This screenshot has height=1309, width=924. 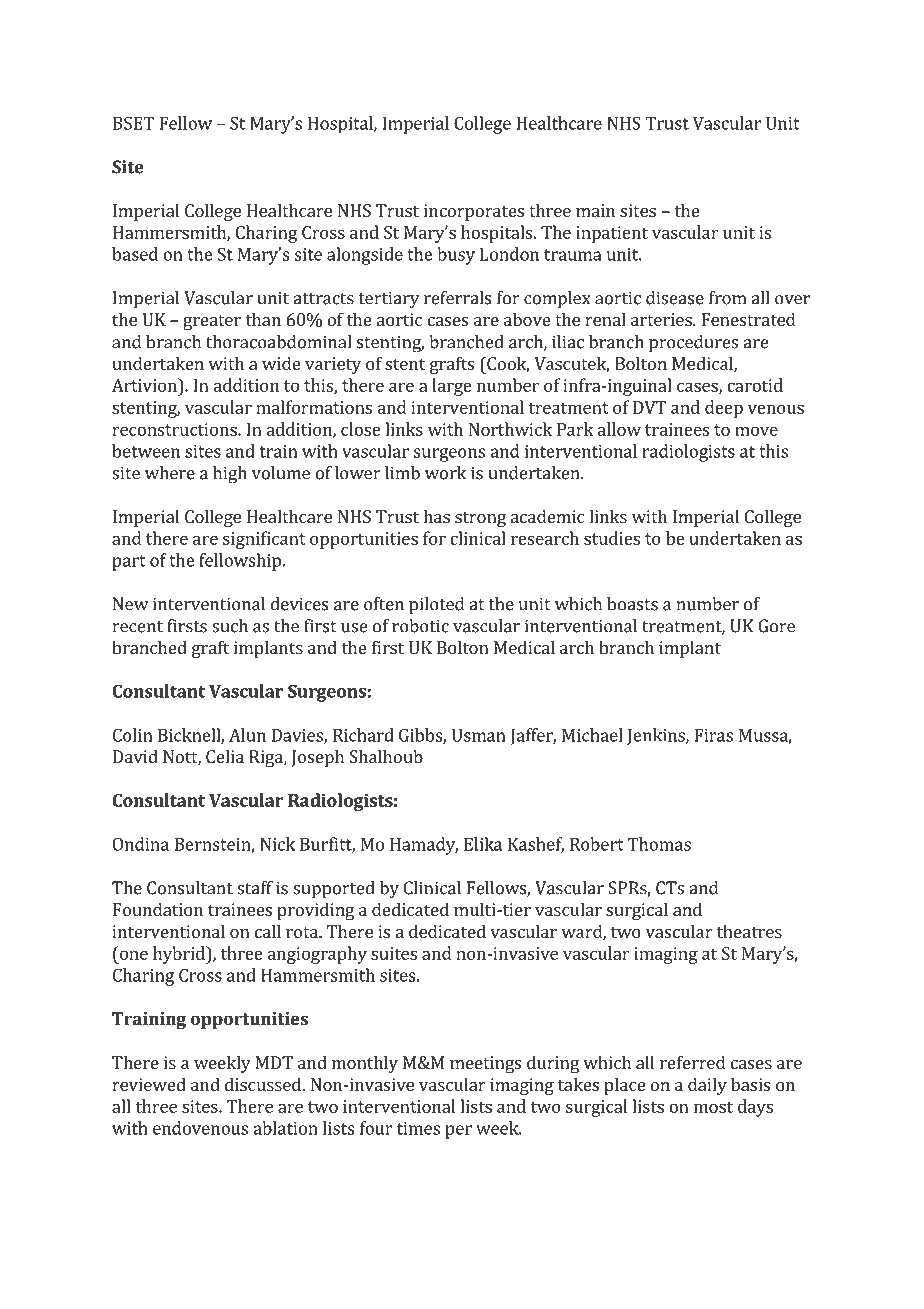 What do you see at coordinates (135, 254) in the screenshot?
I see `based` at bounding box center [135, 254].
